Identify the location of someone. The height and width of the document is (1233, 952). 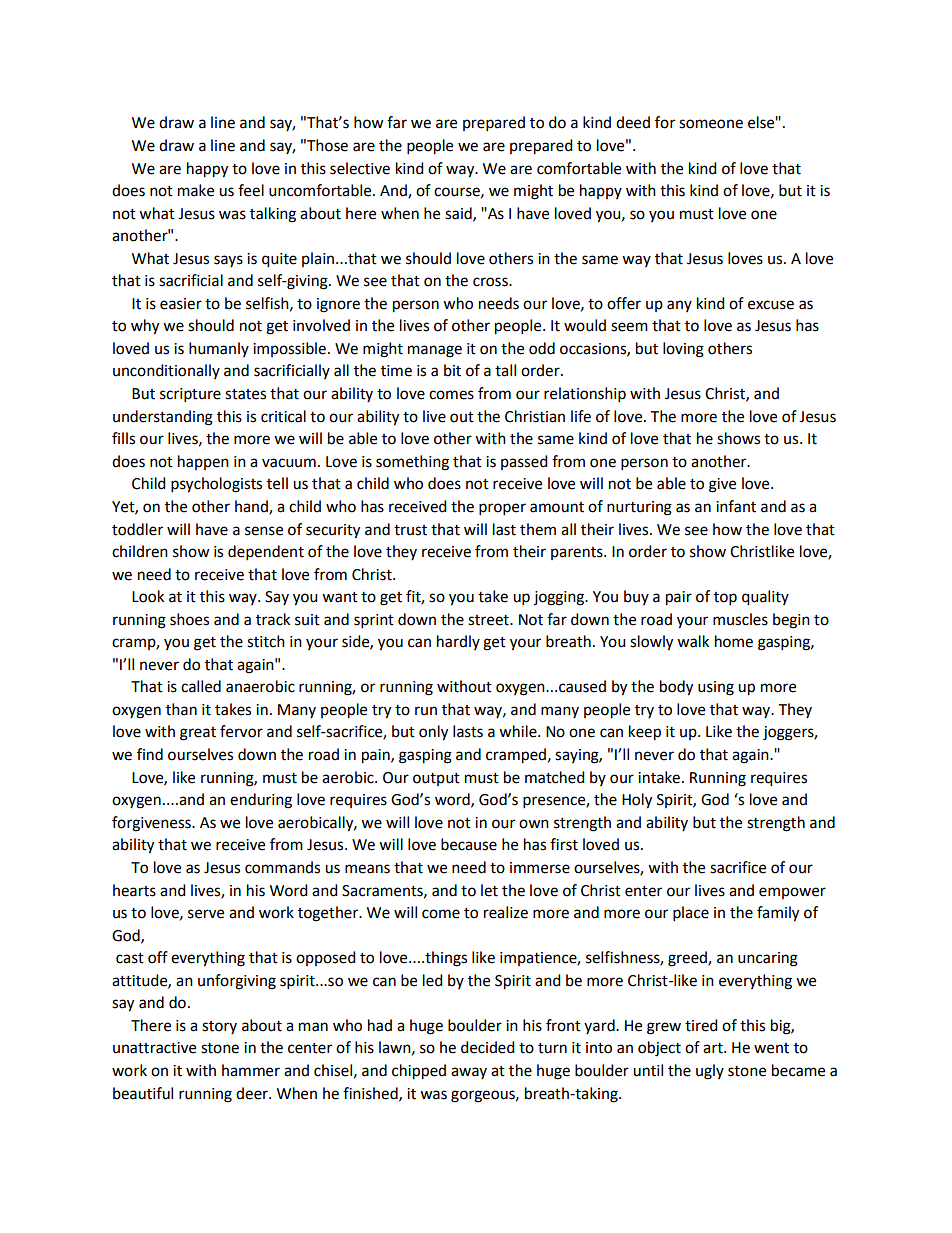
(711, 124).
